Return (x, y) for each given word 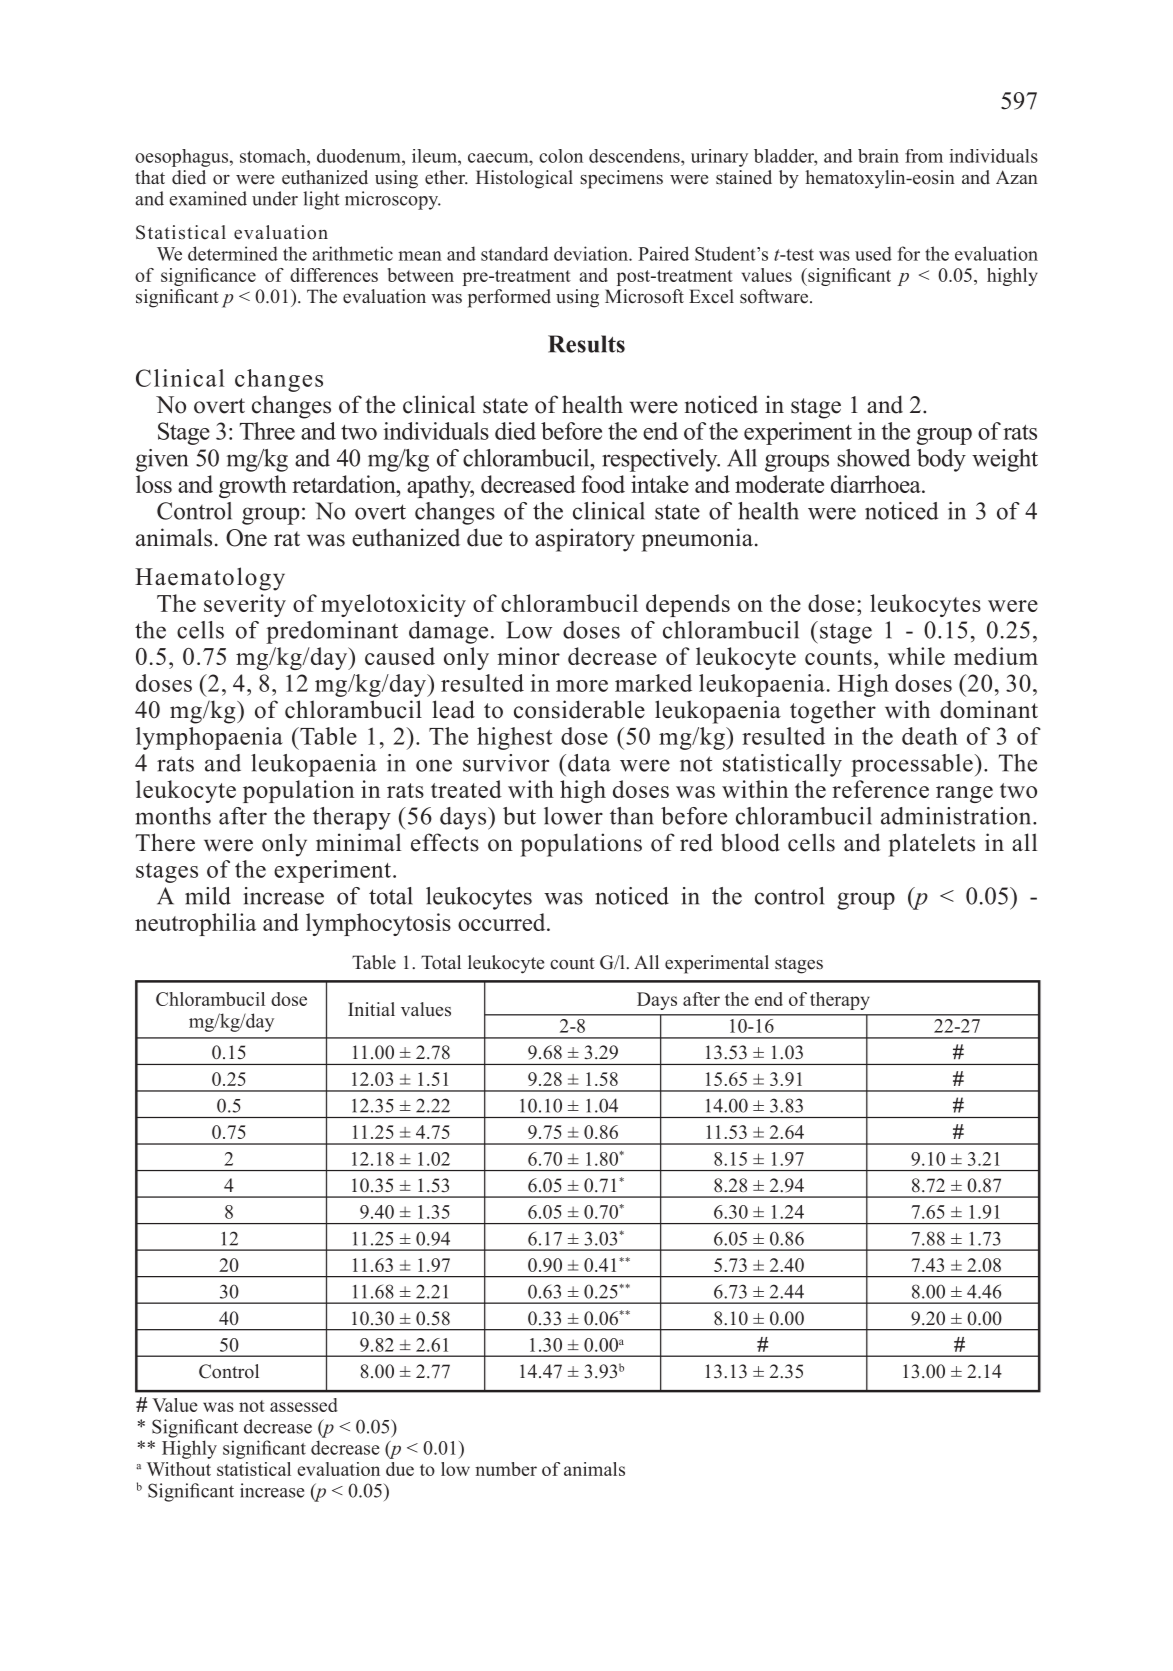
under (275, 198)
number (506, 1469)
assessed (304, 1405)
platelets (932, 845)
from (924, 156)
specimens (621, 179)
